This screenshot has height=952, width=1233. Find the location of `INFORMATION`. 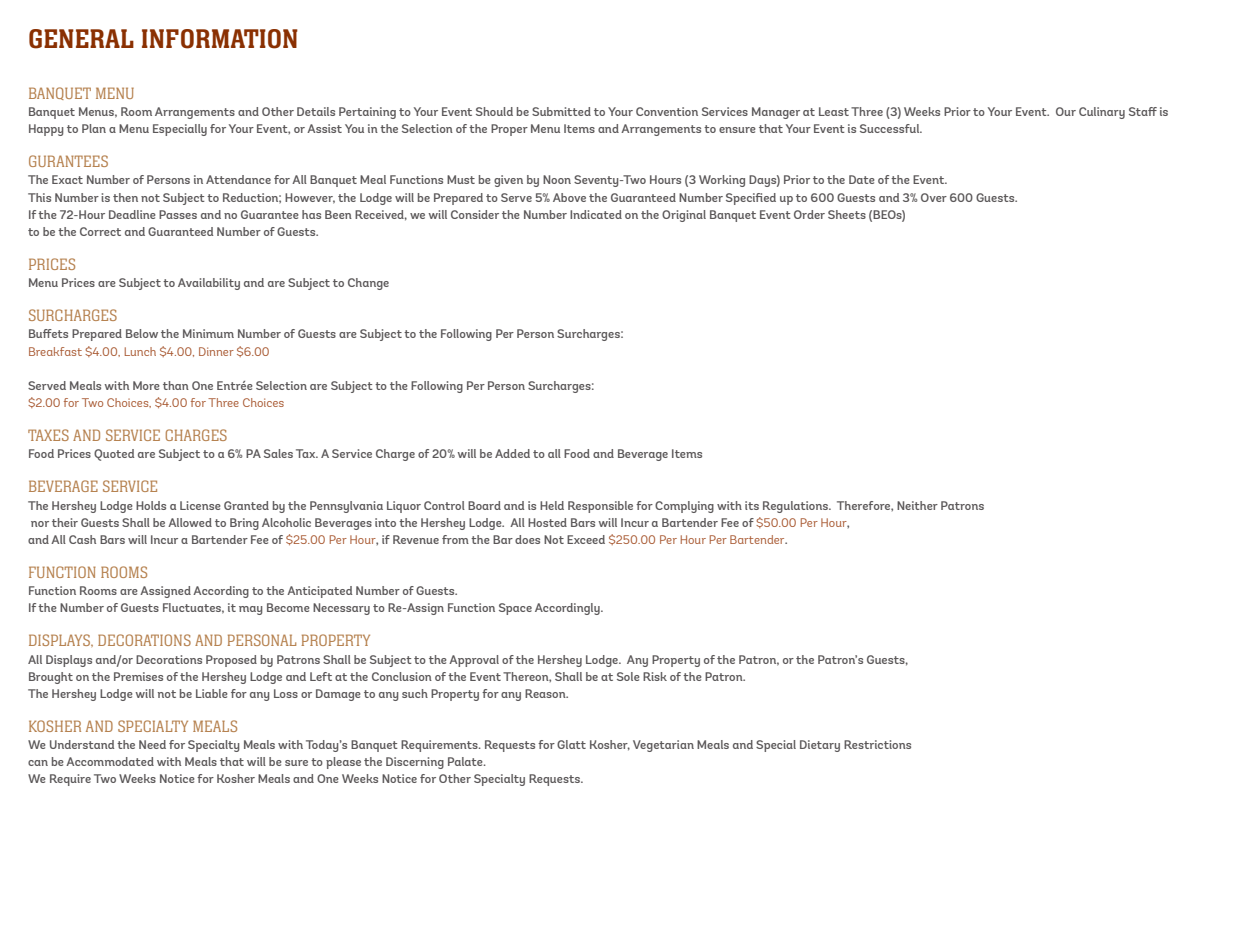

INFORMATION is located at coordinates (220, 39).
